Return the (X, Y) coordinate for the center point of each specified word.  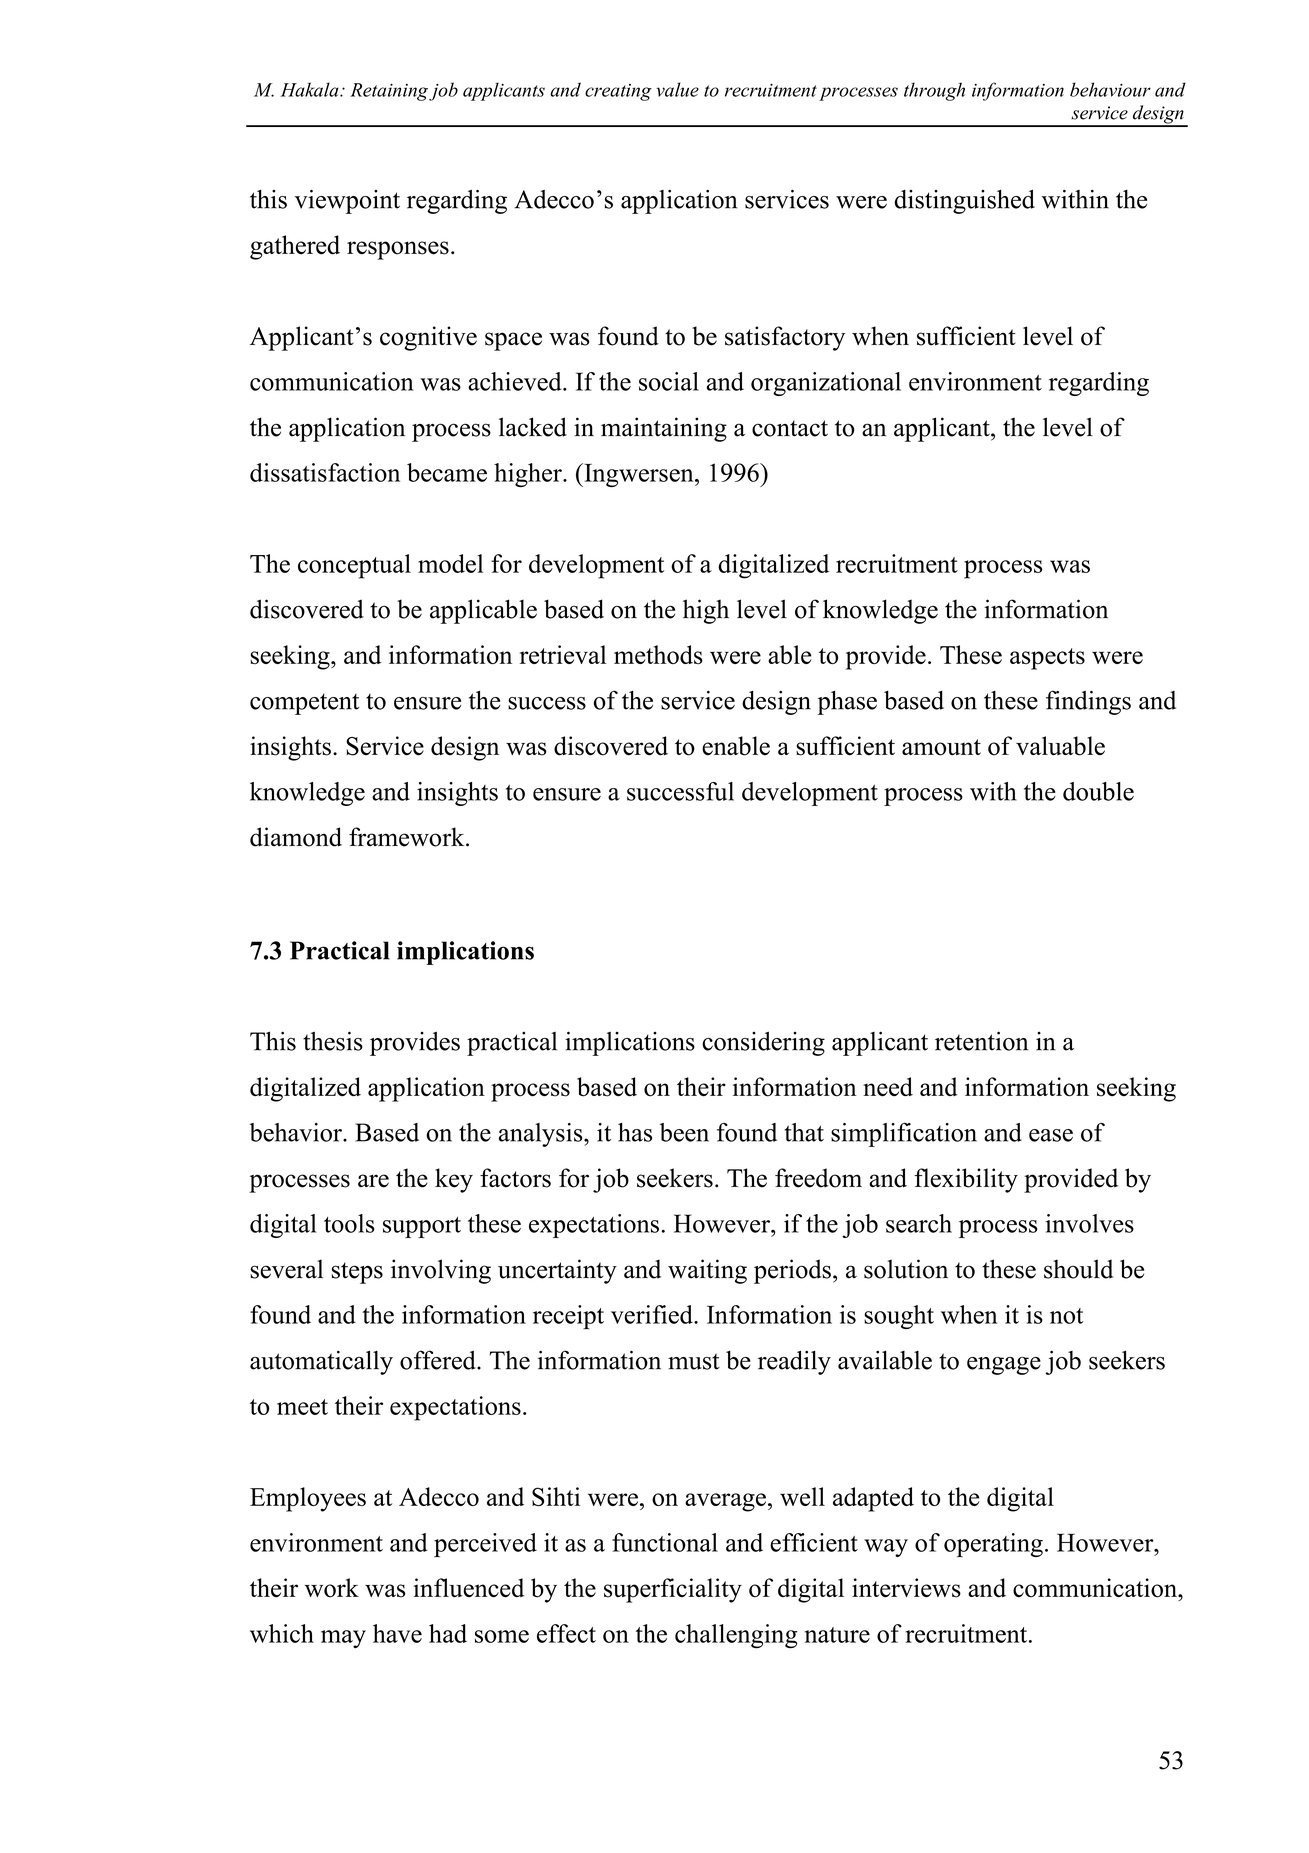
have (397, 1633)
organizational (826, 384)
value (677, 89)
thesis (333, 1041)
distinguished (964, 202)
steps (357, 1273)
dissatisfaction (325, 472)
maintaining (664, 429)
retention (981, 1041)
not (1067, 1316)
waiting (707, 1271)
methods (658, 654)
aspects (1047, 659)
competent (304, 704)
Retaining (389, 92)
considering (763, 1044)
